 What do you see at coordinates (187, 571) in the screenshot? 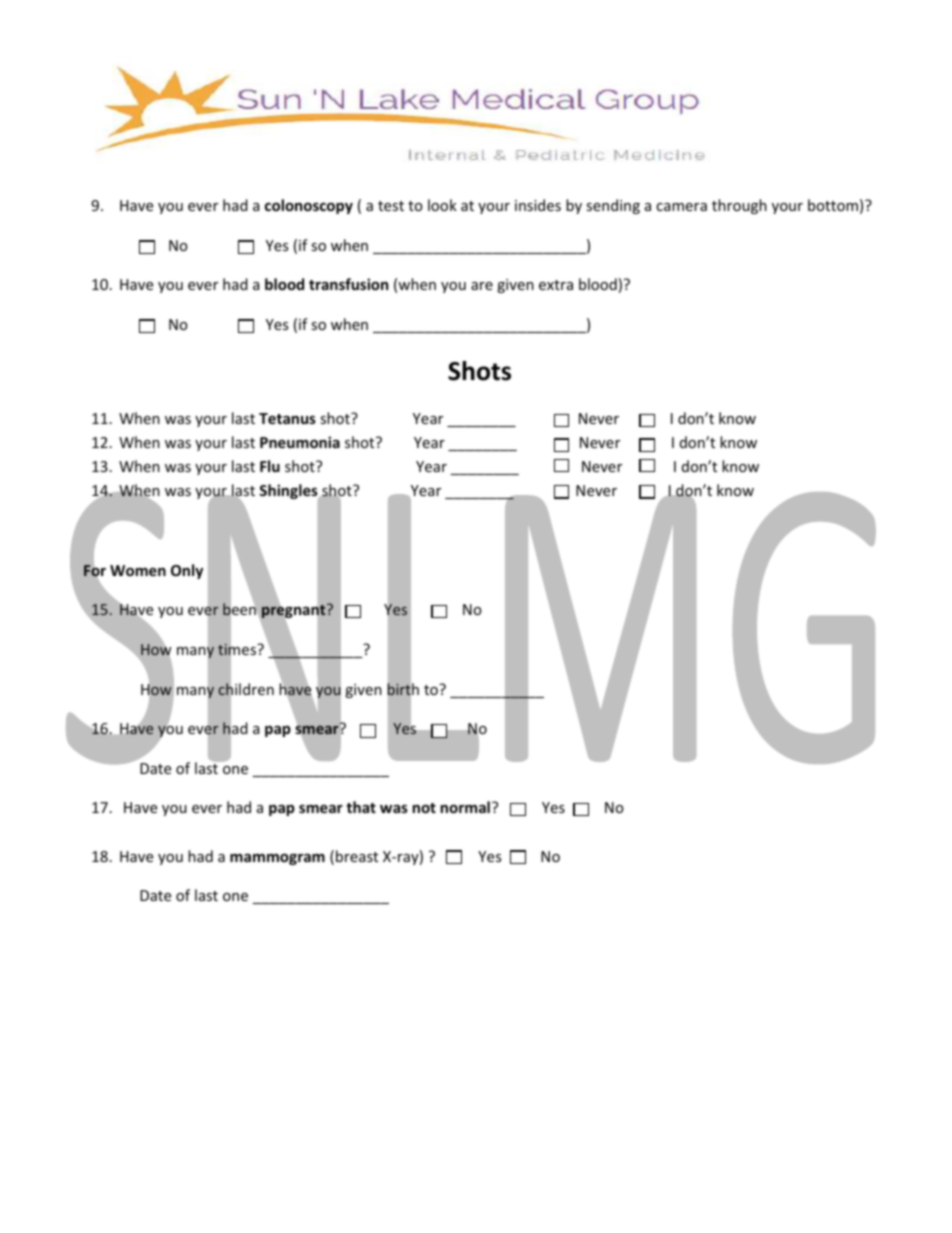
I see `Only` at bounding box center [187, 571].
